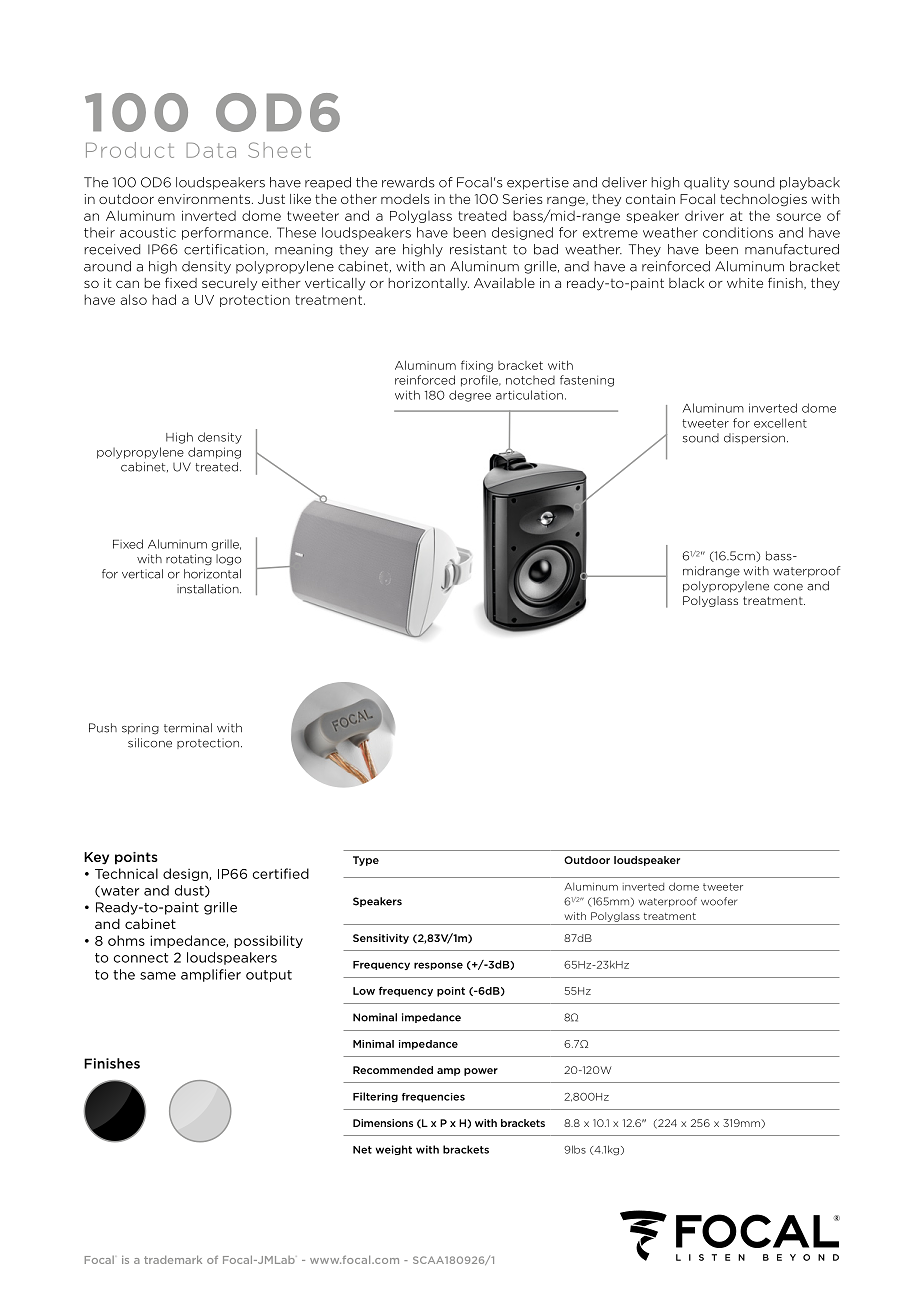 The height and width of the screenshot is (1308, 924). I want to click on dispersion, so click(754, 438).
